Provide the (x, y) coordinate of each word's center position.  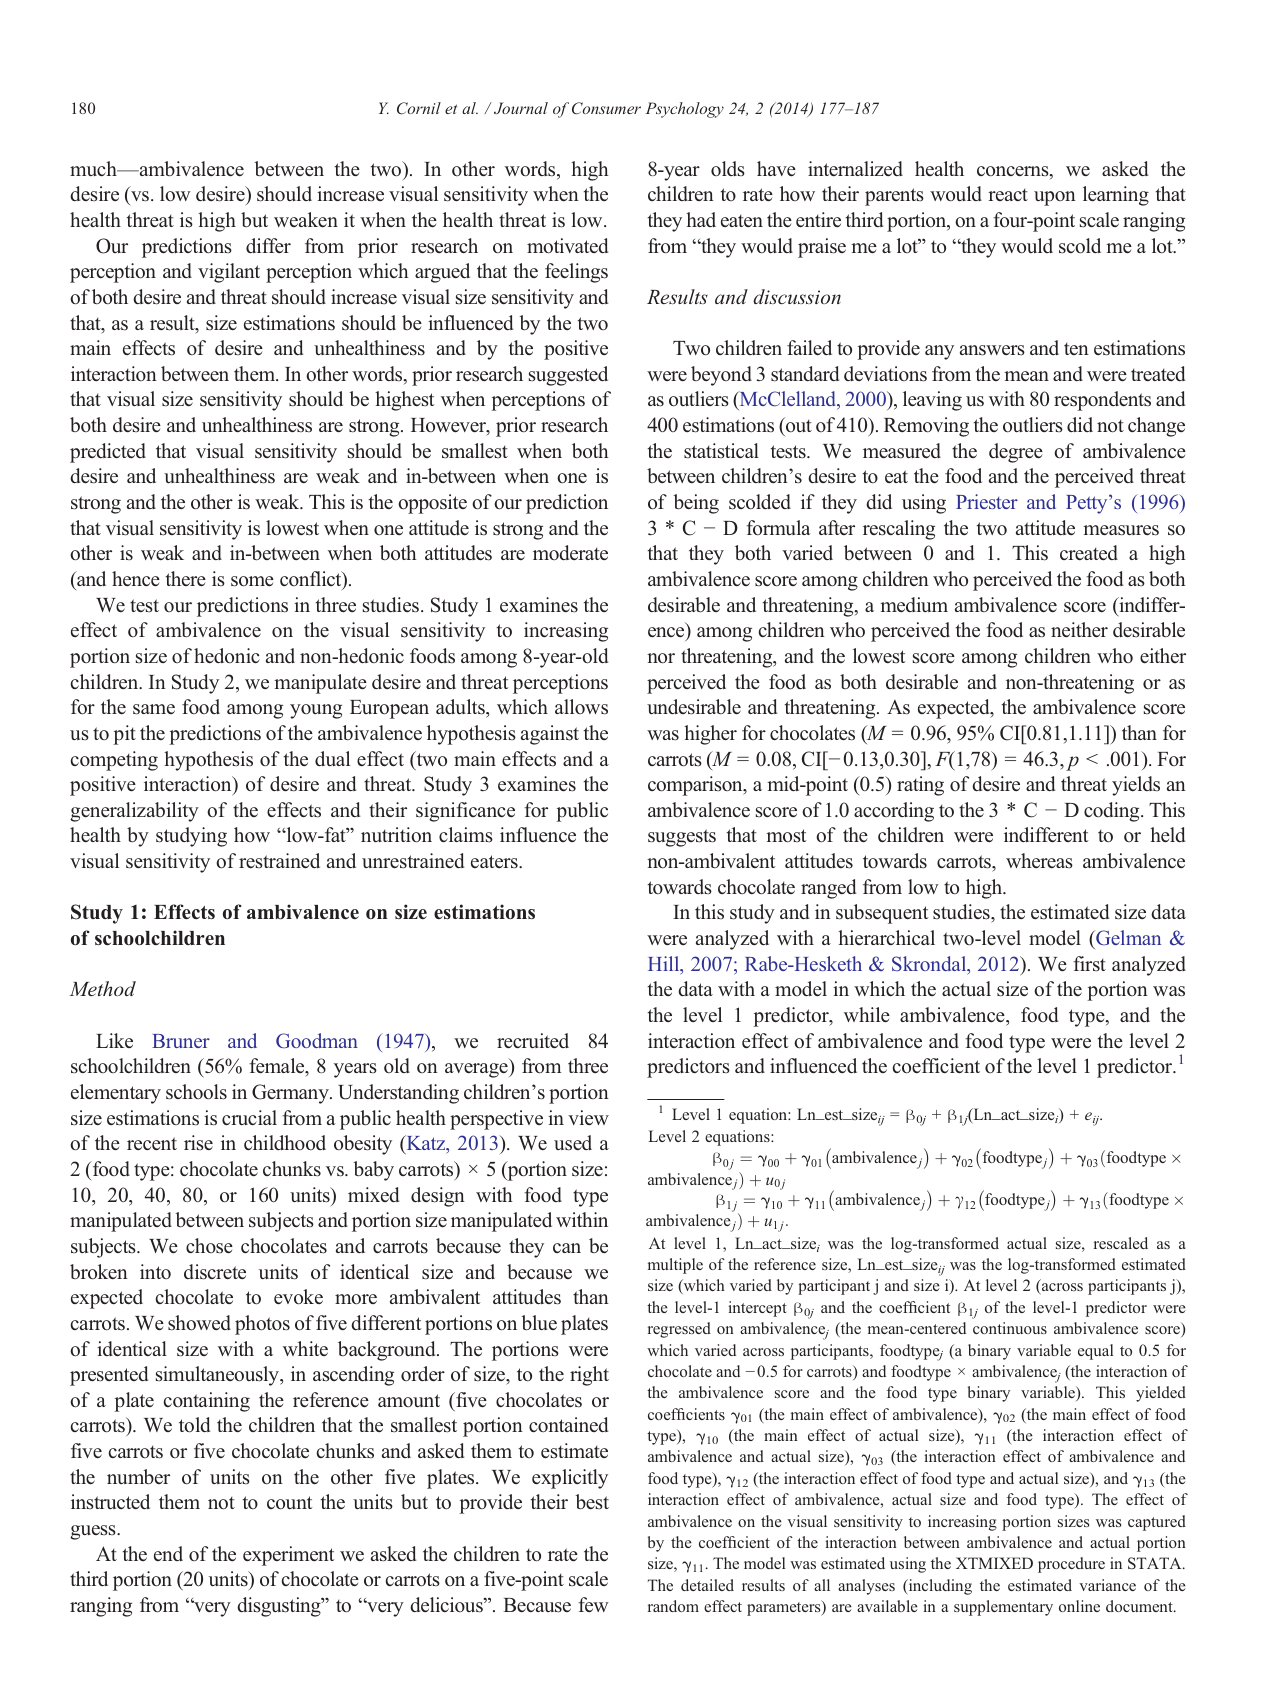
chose (209, 1245)
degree (1016, 453)
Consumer (606, 108)
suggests (682, 838)
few (593, 1604)
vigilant (229, 273)
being (696, 504)
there (186, 578)
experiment (289, 1556)
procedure (1071, 1565)
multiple (675, 1266)
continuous (1010, 1328)
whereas (1039, 860)
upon (1055, 198)
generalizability (134, 812)
